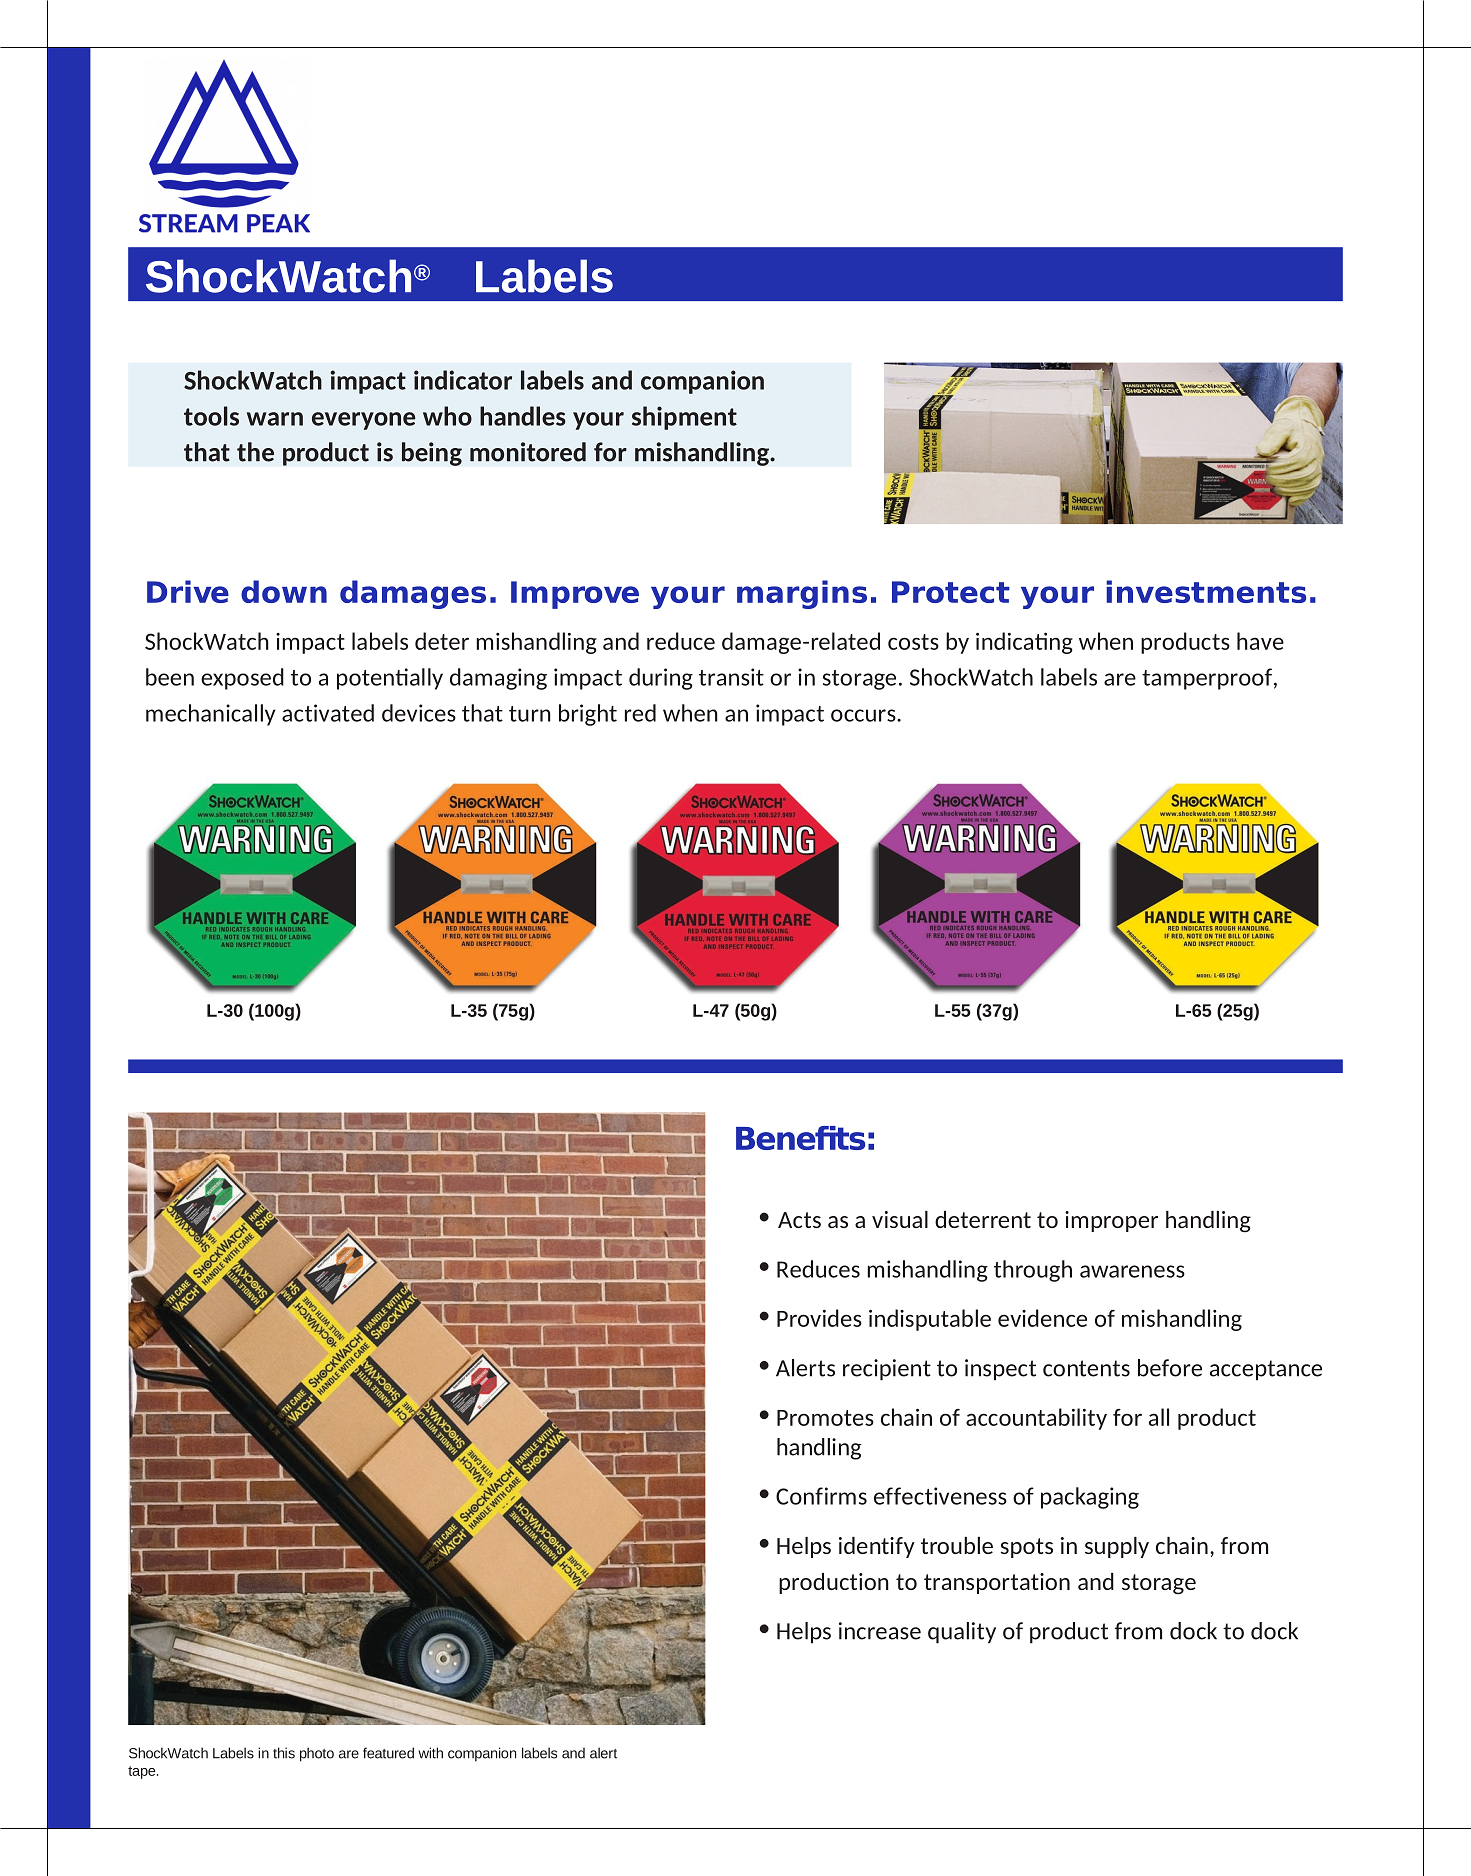  What do you see at coordinates (1170, 1368) in the screenshot?
I see `before` at bounding box center [1170, 1368].
